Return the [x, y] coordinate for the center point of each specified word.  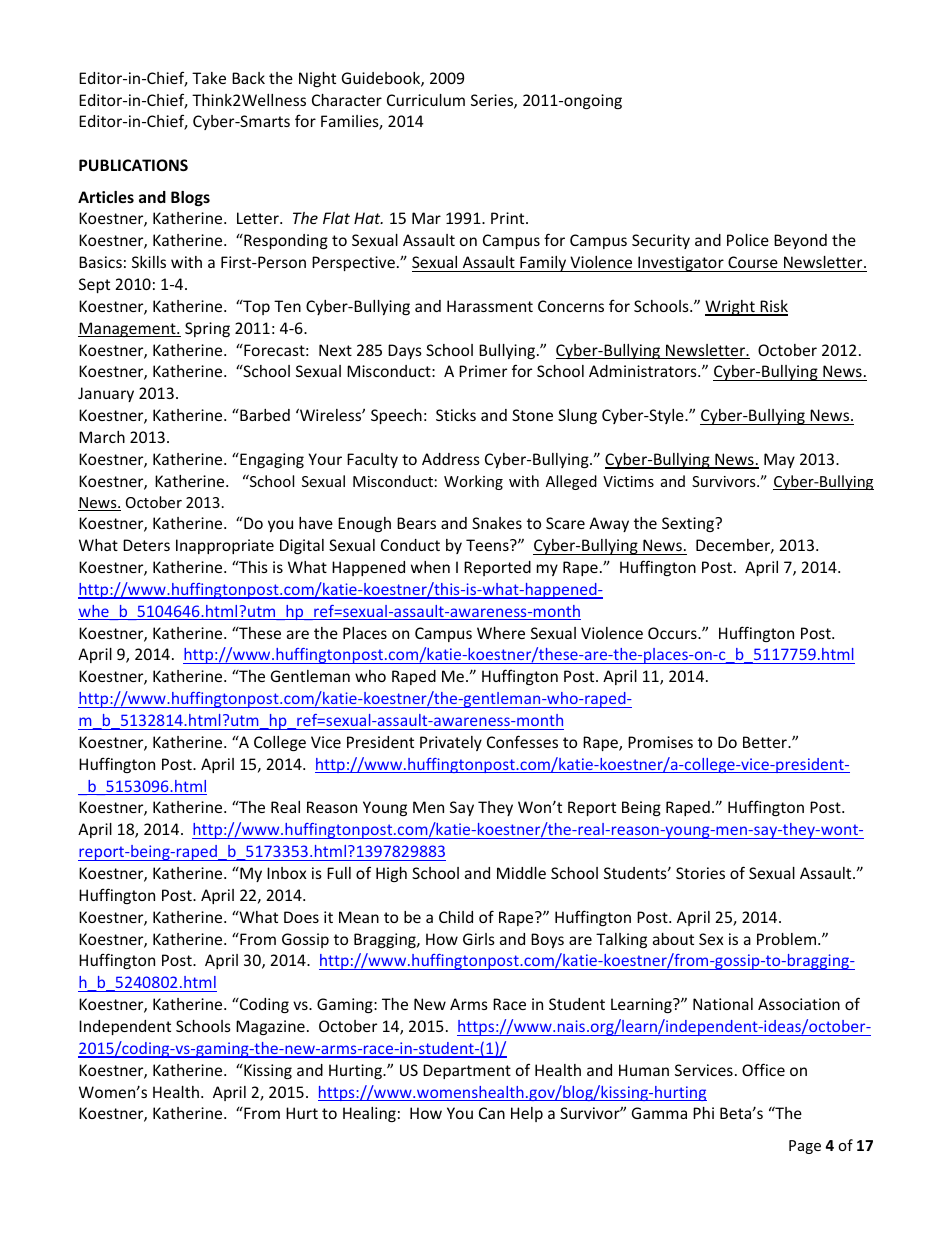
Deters [146, 545]
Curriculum [426, 100]
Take [209, 78]
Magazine [270, 1027]
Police [748, 240]
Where [501, 633]
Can [492, 1113]
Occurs [673, 633]
